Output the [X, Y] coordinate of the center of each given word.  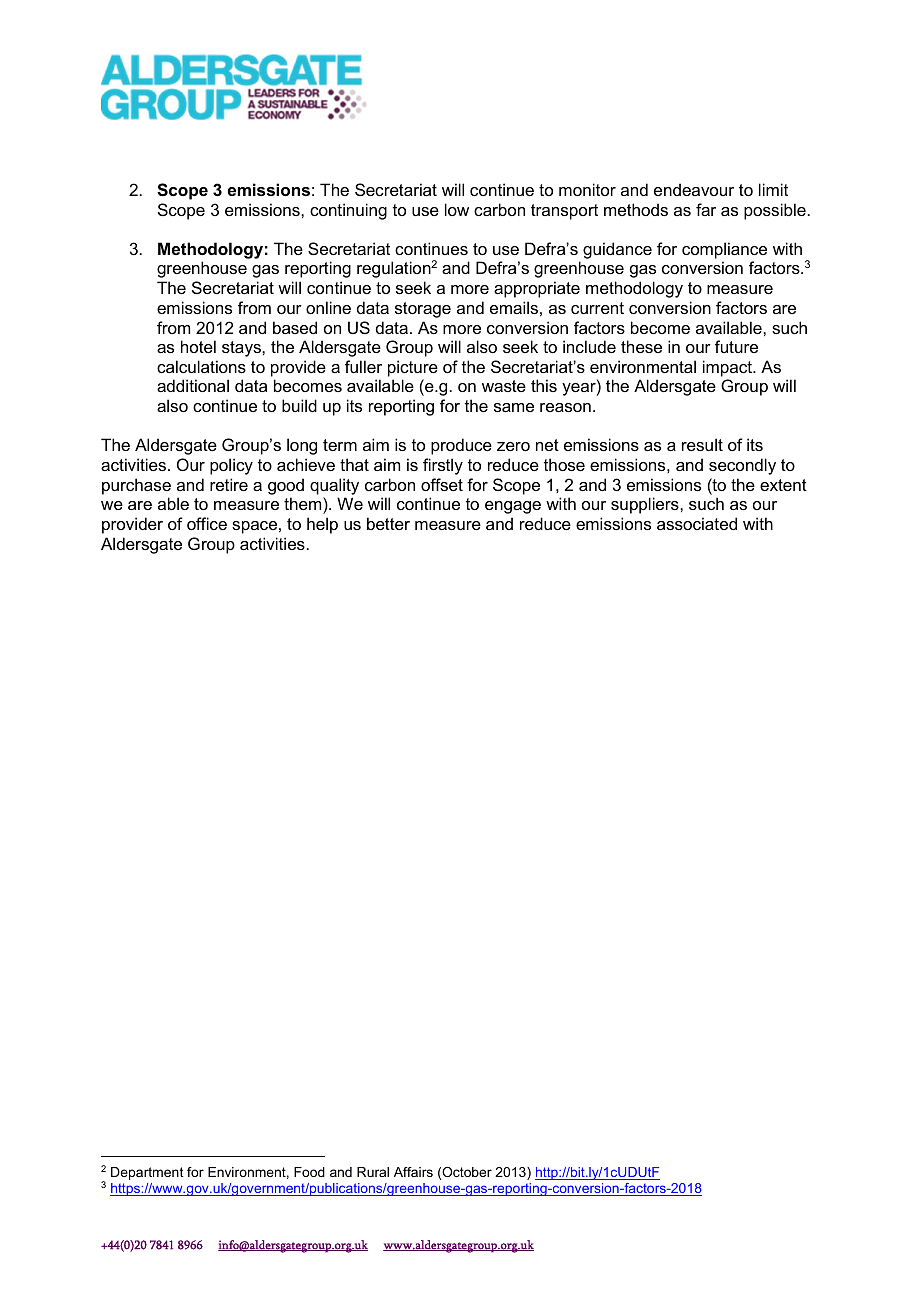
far [706, 209]
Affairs [413, 1172]
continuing [348, 211]
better [388, 523]
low [457, 209]
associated [697, 523]
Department [147, 1173]
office [207, 523]
